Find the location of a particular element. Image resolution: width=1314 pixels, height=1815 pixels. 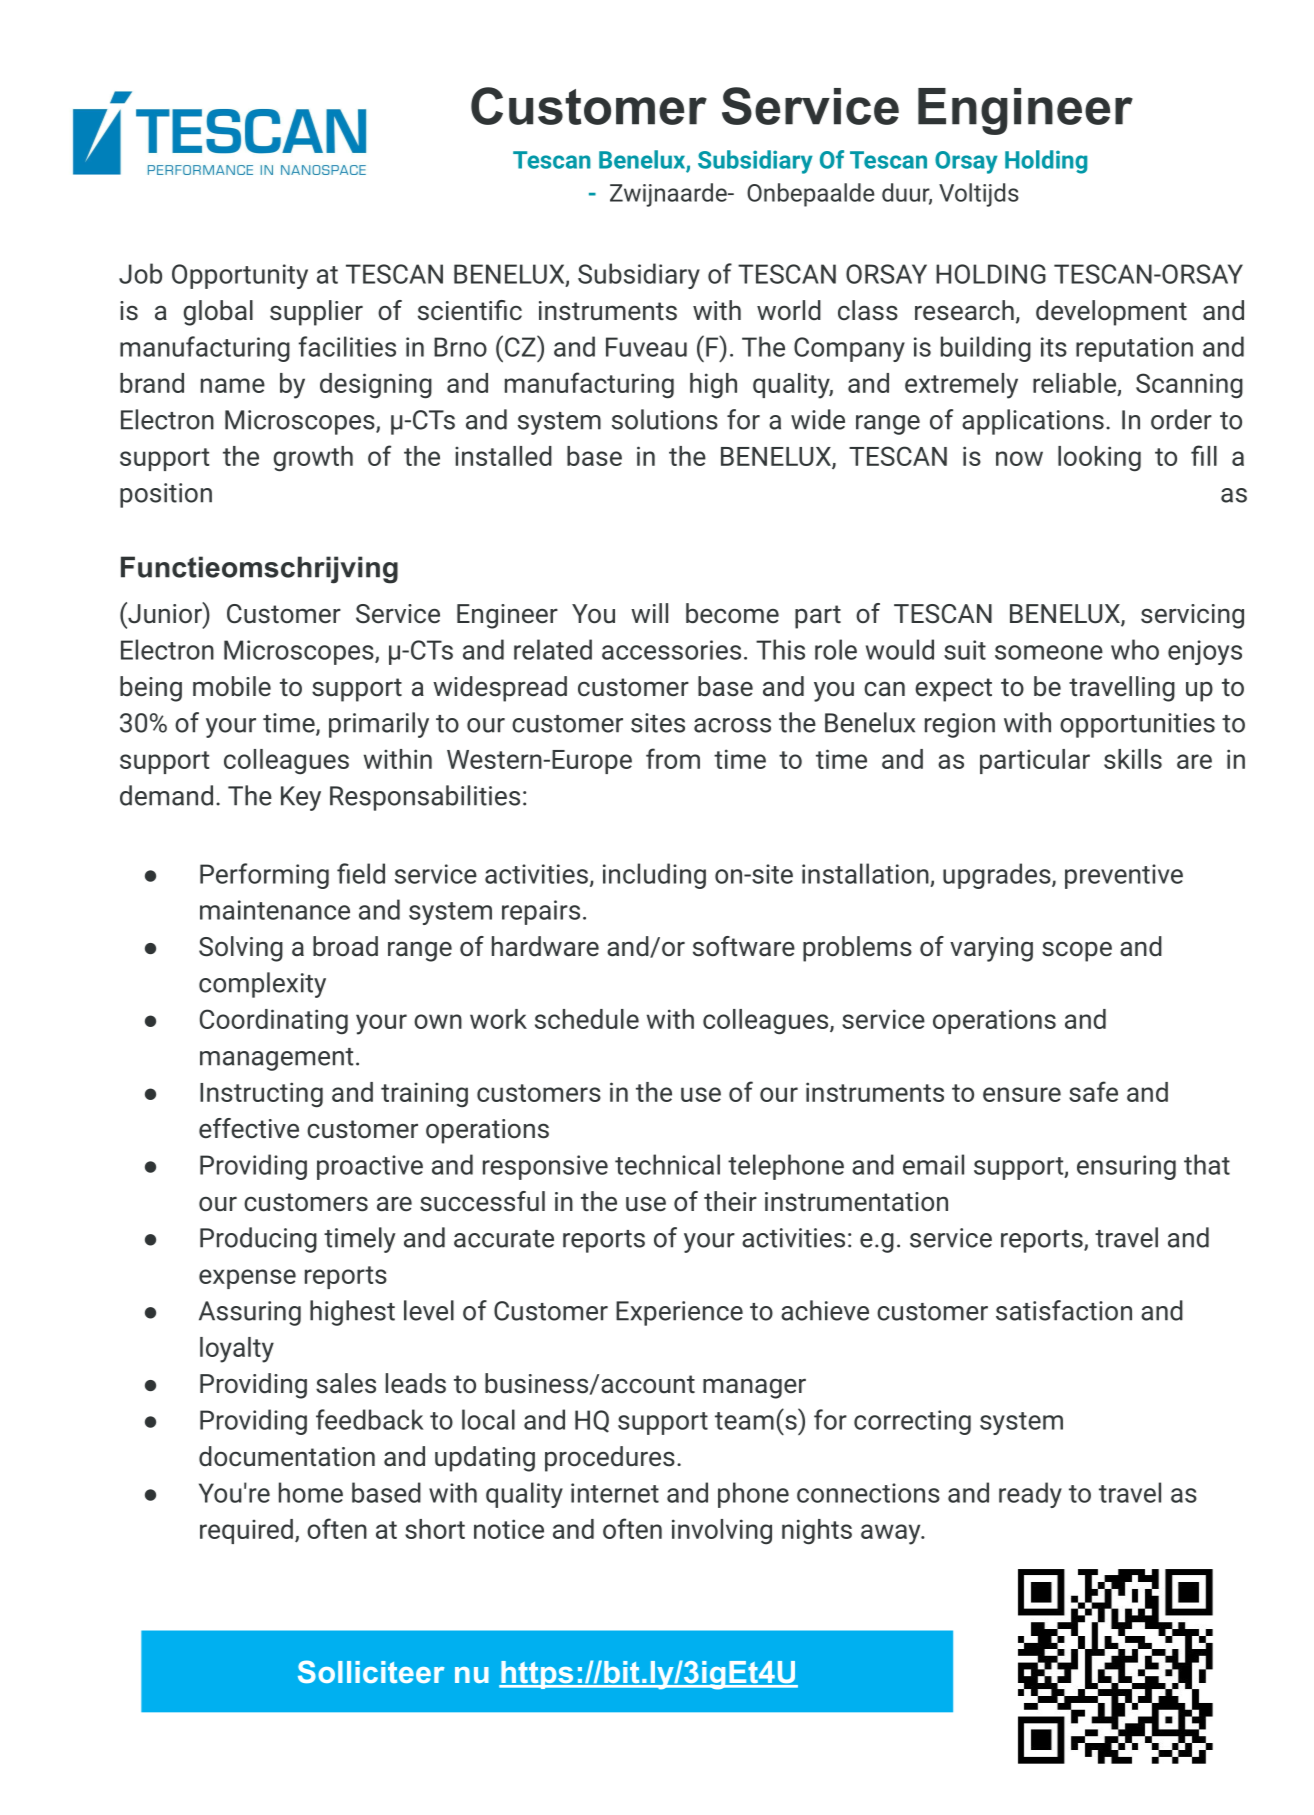

safe is located at coordinates (1093, 1091).
